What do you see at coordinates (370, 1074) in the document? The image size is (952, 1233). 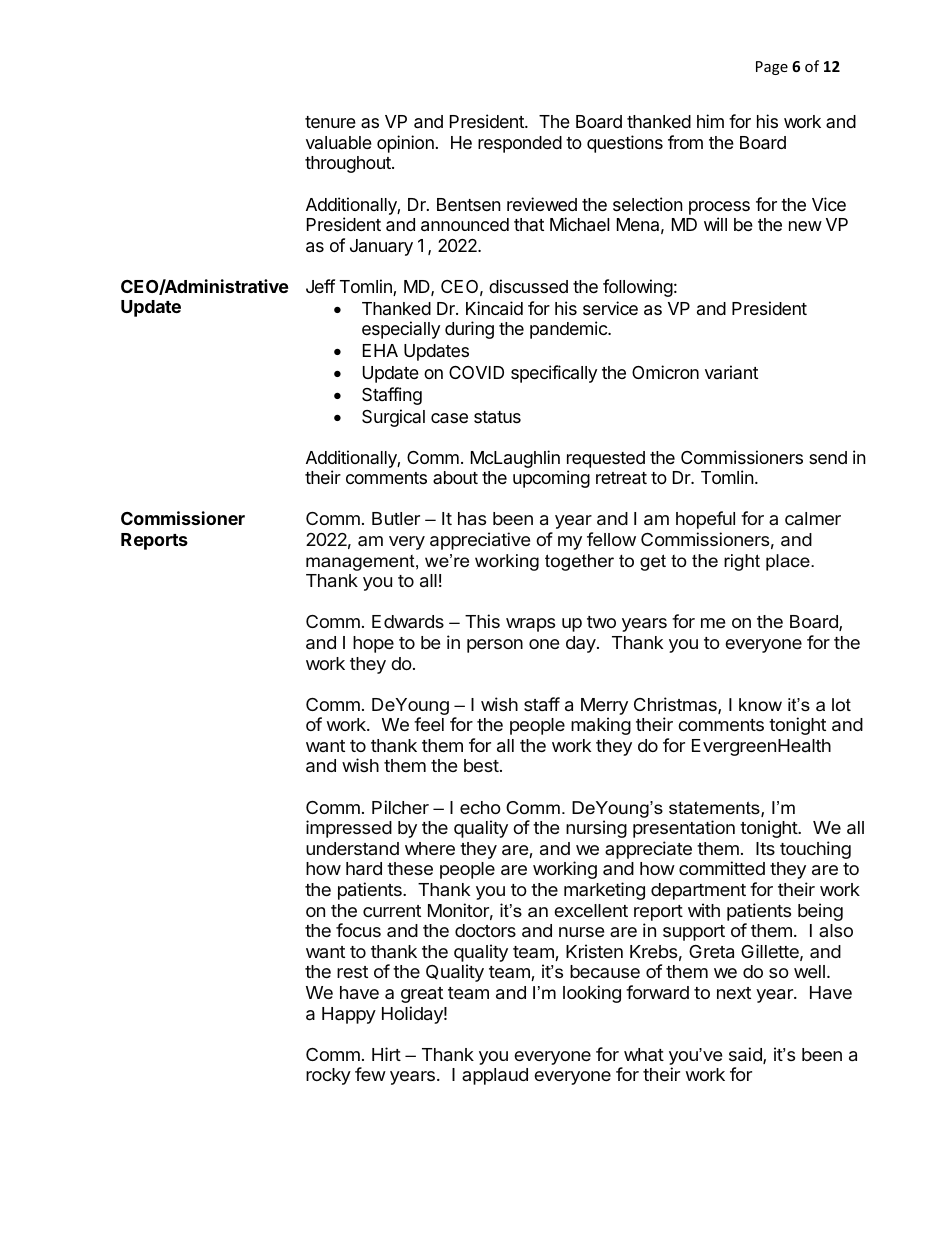 I see `few` at bounding box center [370, 1074].
